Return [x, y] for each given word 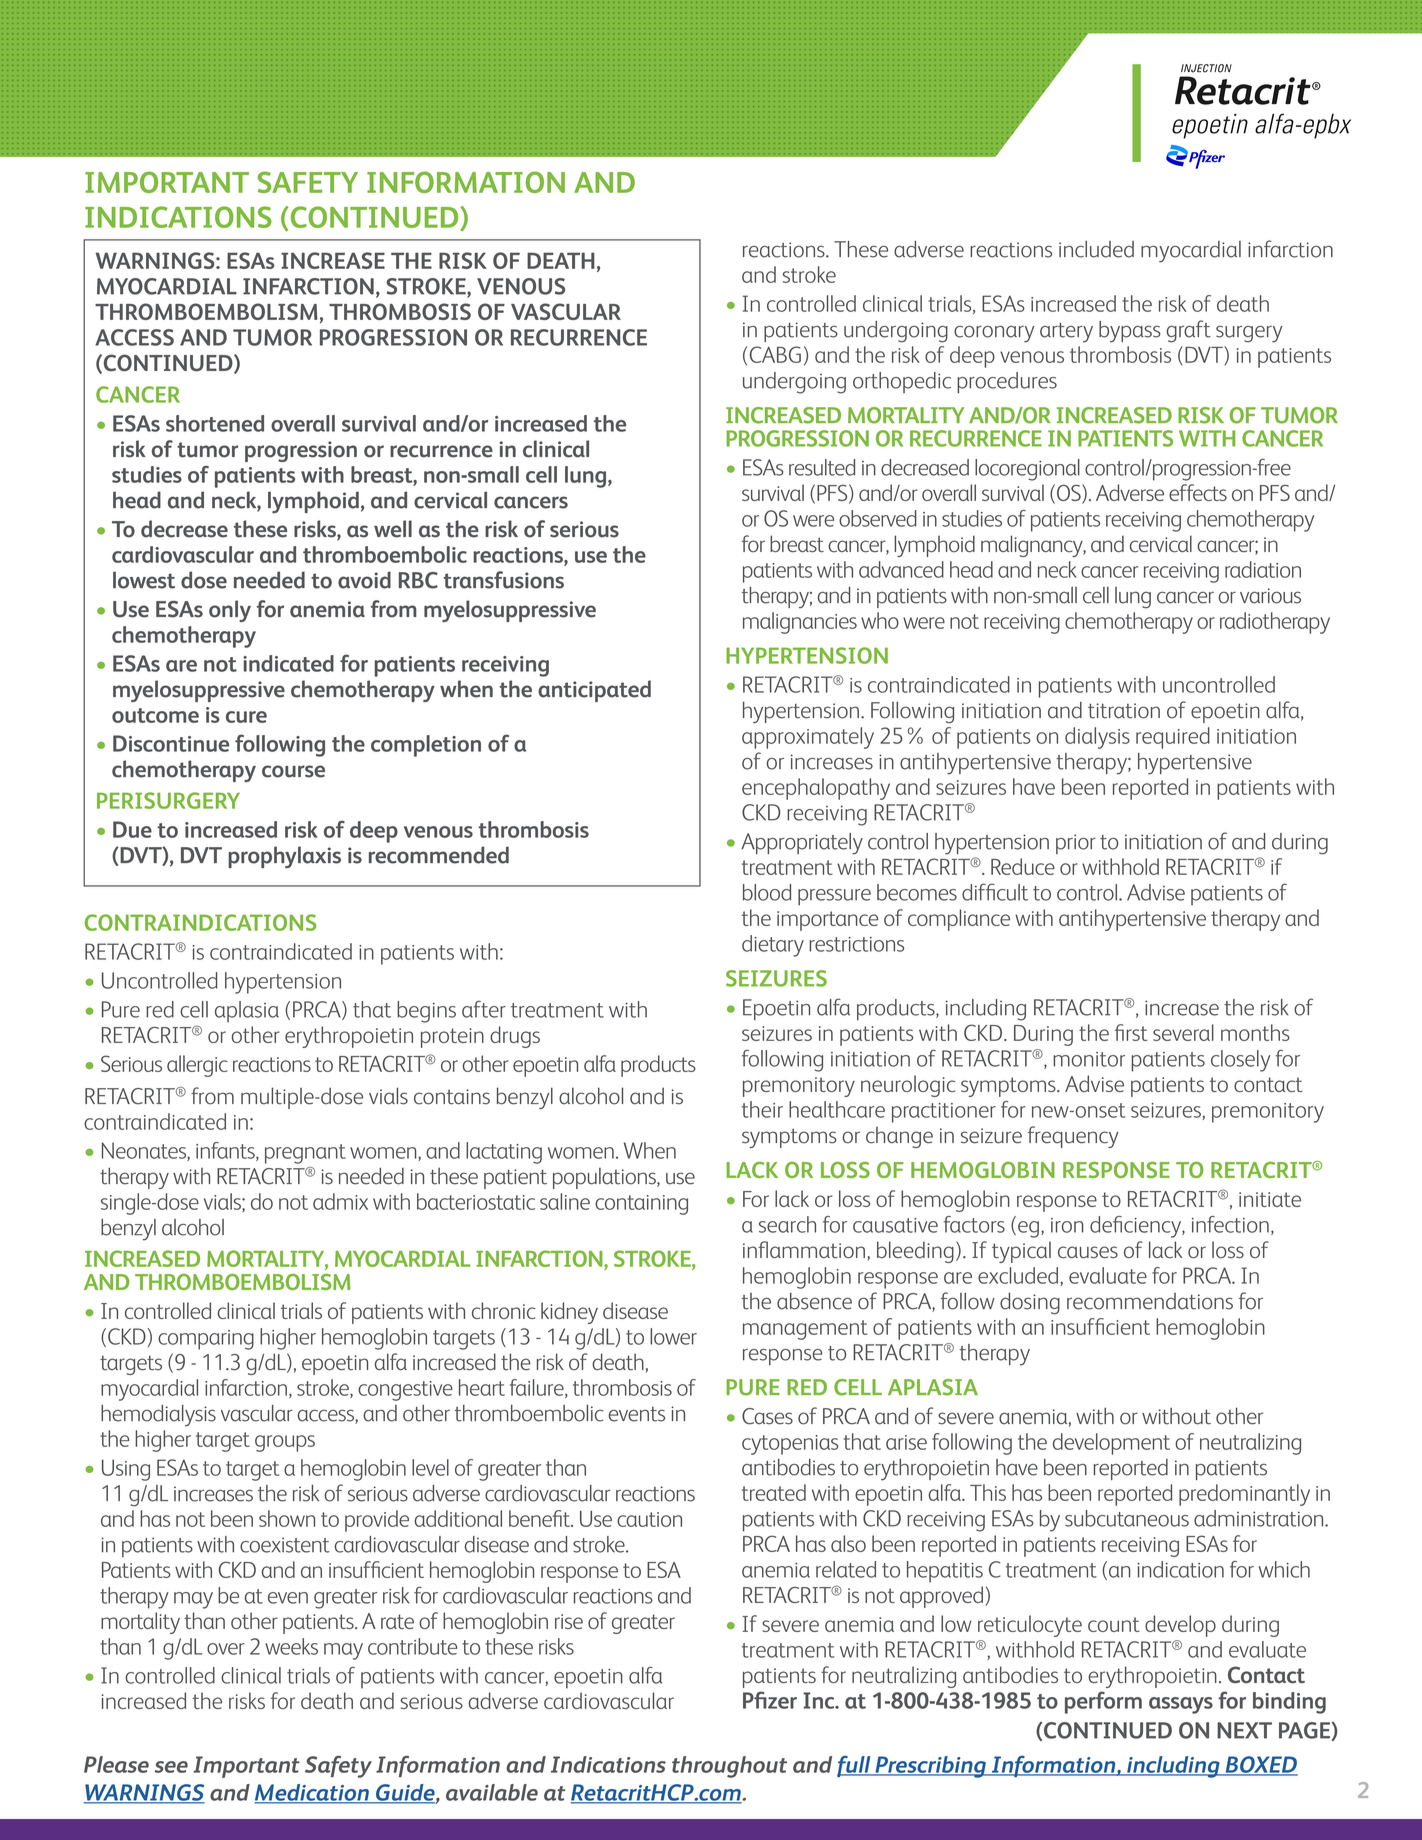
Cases [767, 1416]
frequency [1073, 1137]
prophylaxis [284, 857]
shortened [215, 423]
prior [1076, 844]
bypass [1130, 332]
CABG [775, 354]
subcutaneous [1127, 1518]
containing [641, 1205]
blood [767, 892]
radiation [1263, 569]
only [230, 611]
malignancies [800, 623]
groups [285, 1443]
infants [226, 1151]
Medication [312, 1793]
